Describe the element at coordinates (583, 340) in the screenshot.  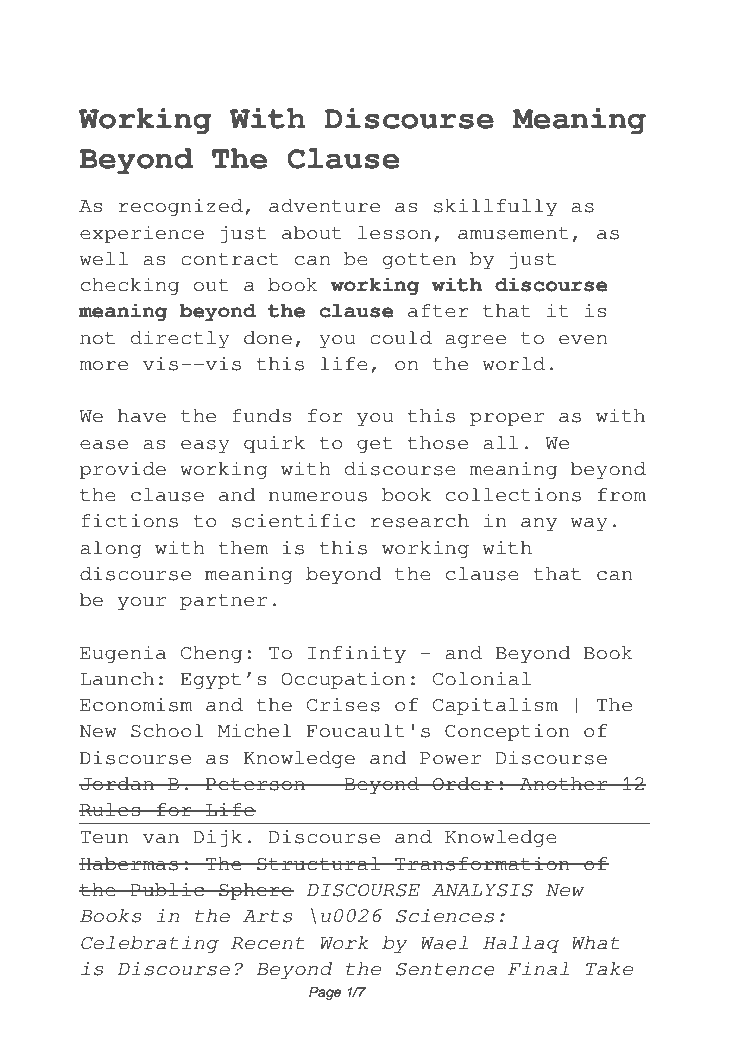
I see `even` at that location.
